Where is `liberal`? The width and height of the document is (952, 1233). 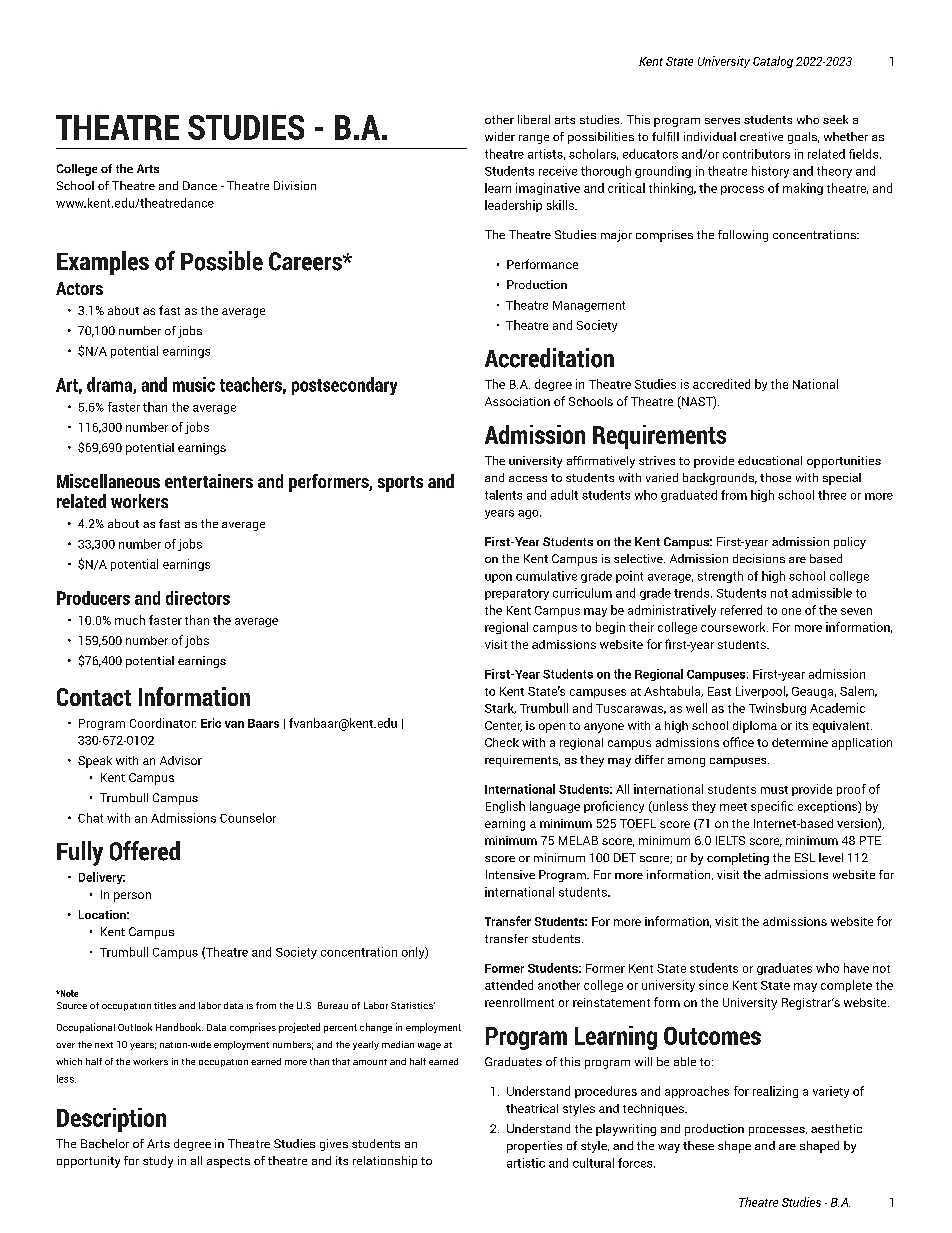 liberal is located at coordinates (534, 119).
